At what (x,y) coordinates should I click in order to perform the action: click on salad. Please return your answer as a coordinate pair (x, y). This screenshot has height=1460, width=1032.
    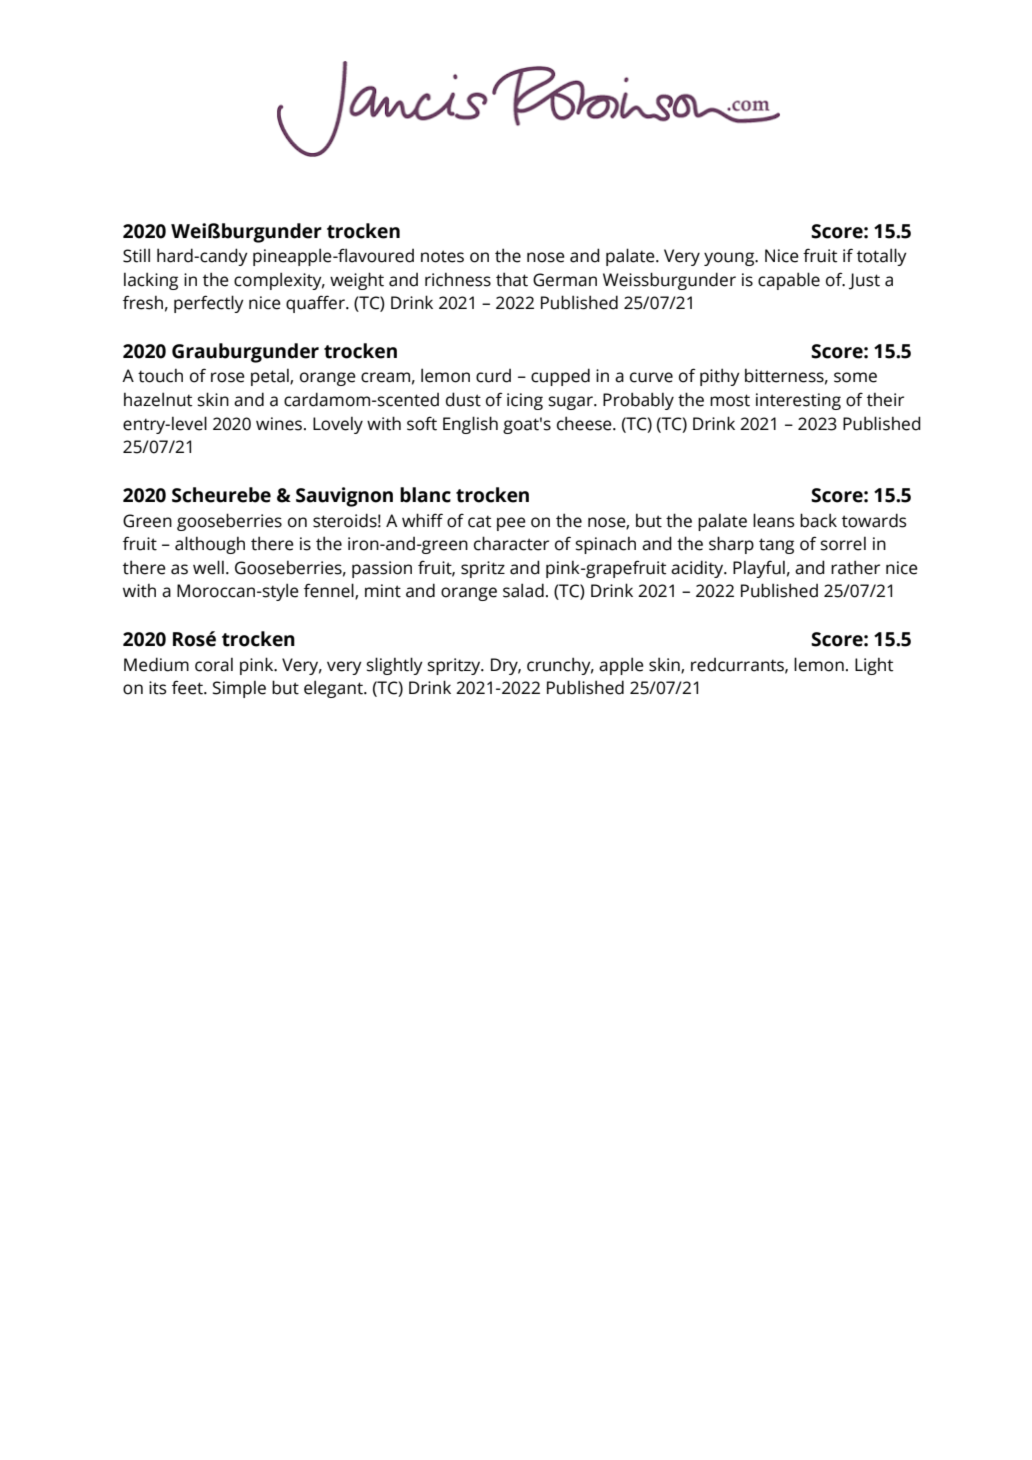
    Looking at the image, I should click on (523, 590).
